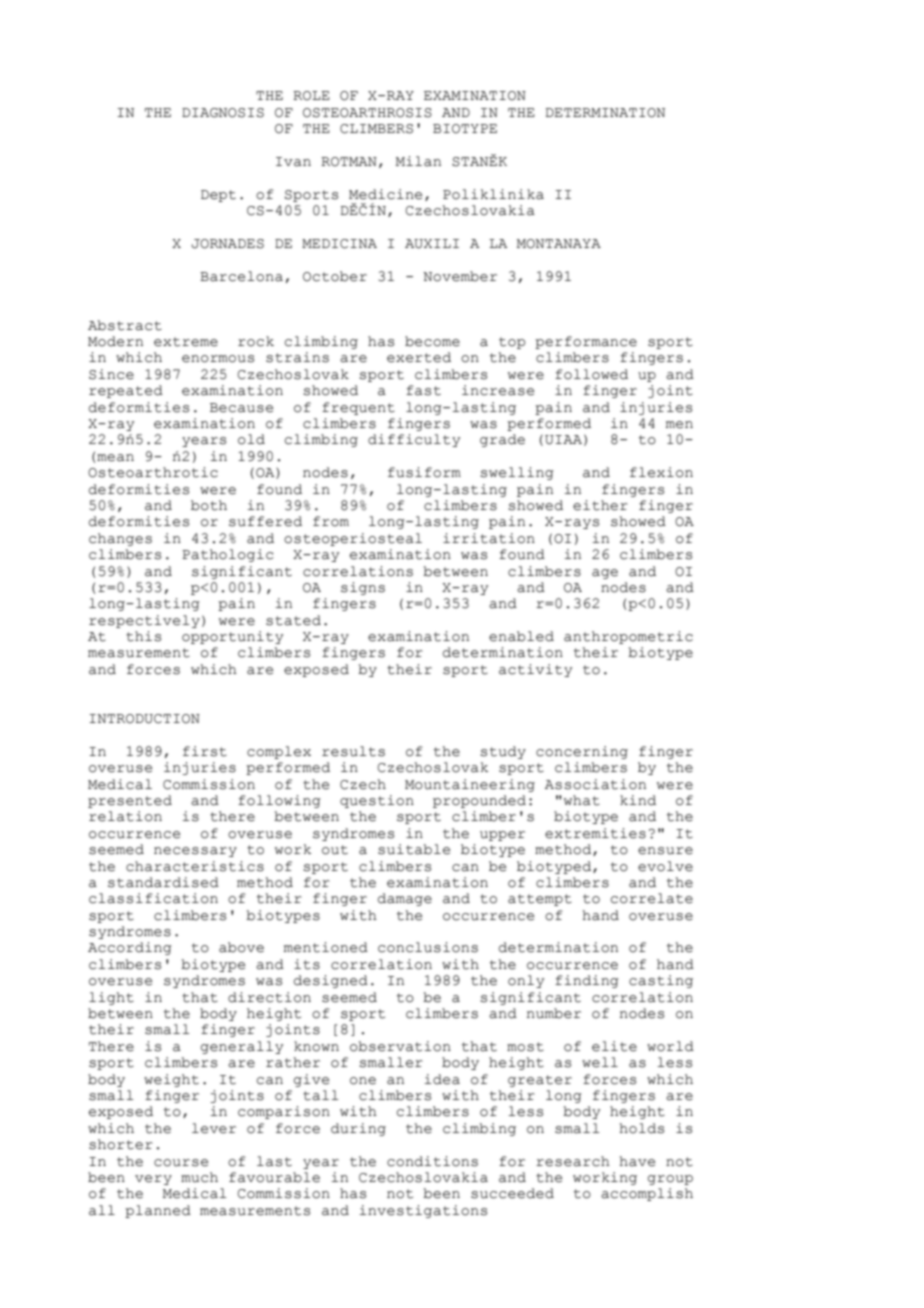  I want to click on course, so click(181, 1163).
